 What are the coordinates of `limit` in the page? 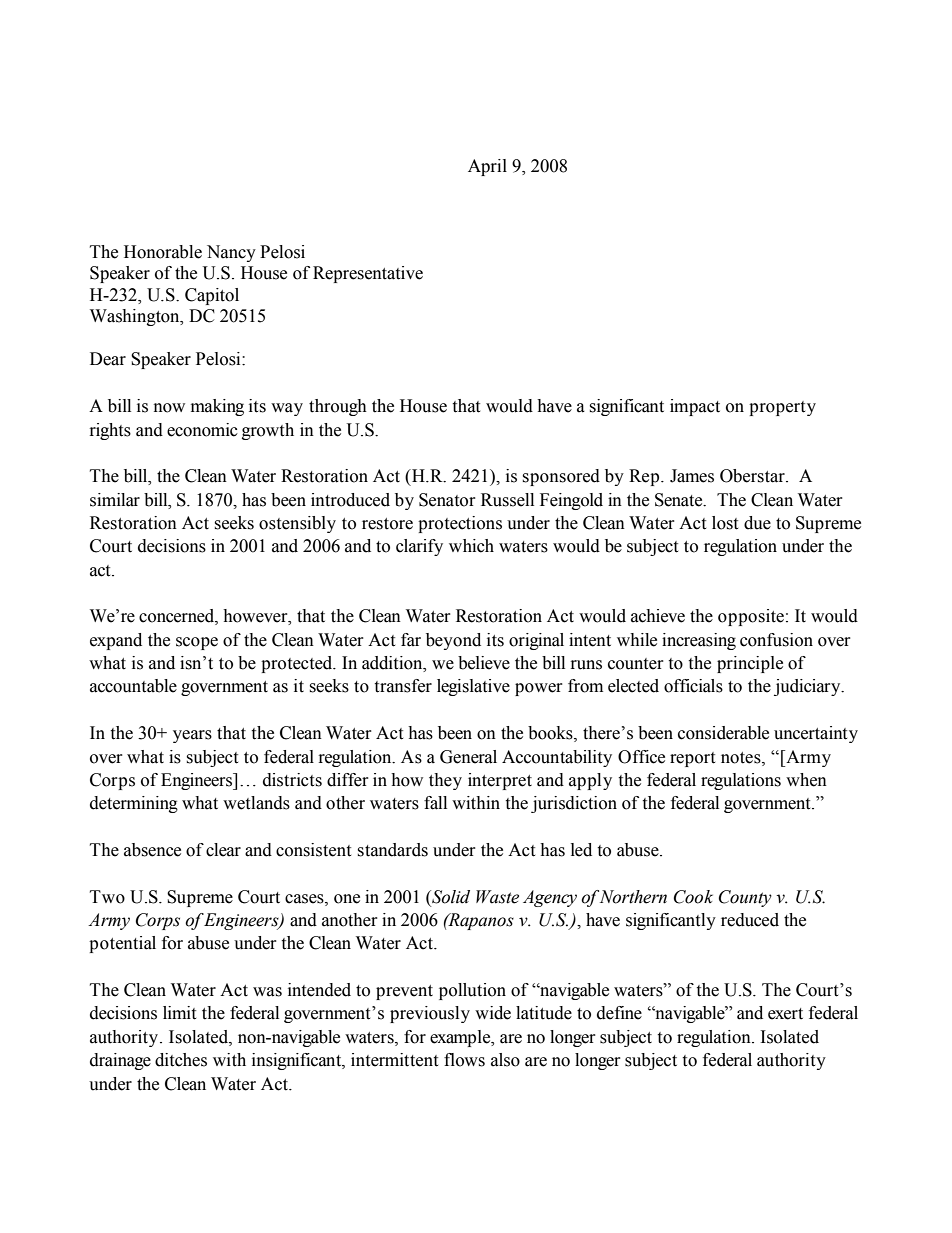 It's located at (179, 1013).
